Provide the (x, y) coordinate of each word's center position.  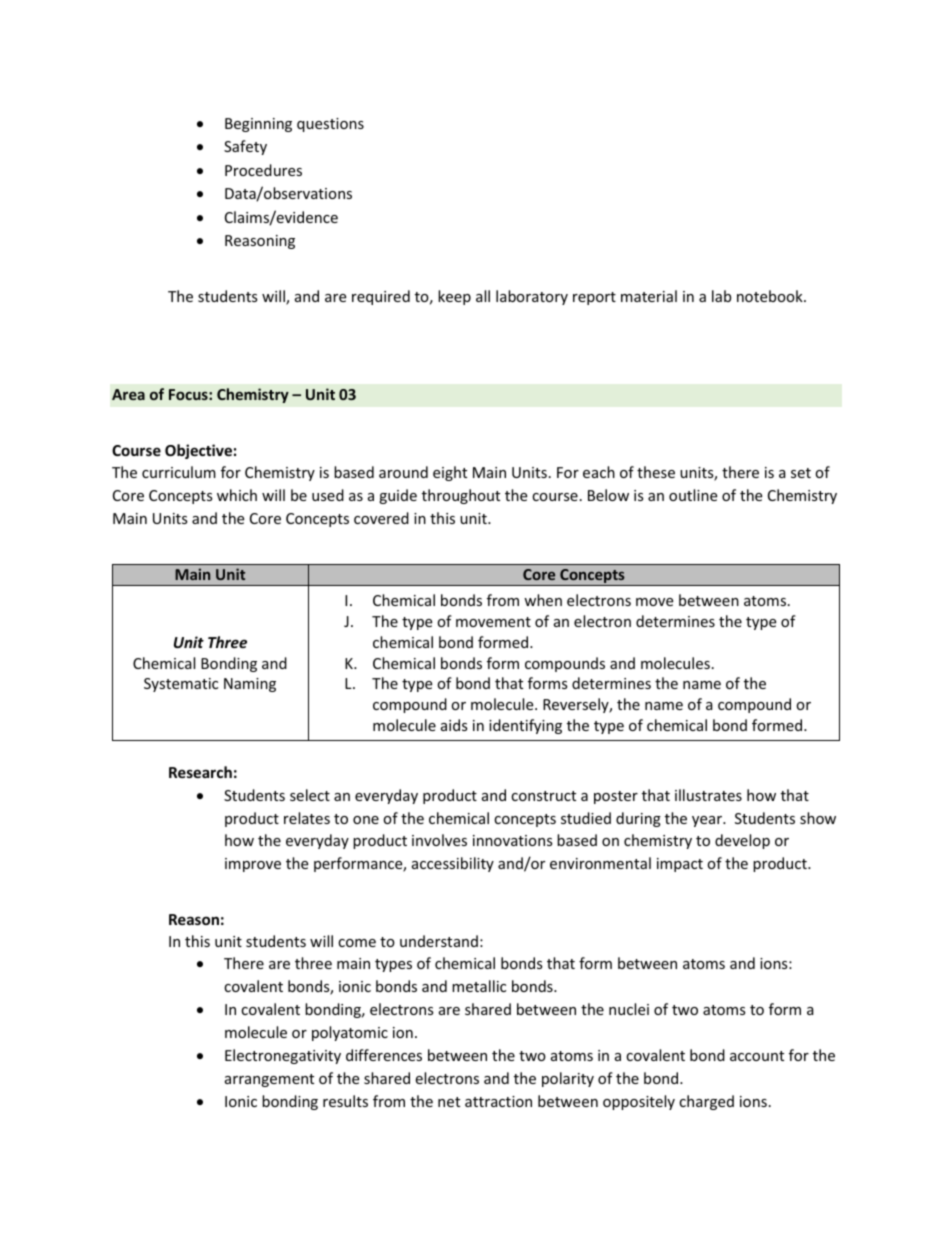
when (543, 600)
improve (253, 865)
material (649, 296)
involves (439, 840)
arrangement (269, 1080)
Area (128, 394)
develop (742, 841)
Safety (245, 147)
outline (693, 495)
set (801, 473)
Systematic (181, 685)
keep (454, 297)
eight (450, 473)
